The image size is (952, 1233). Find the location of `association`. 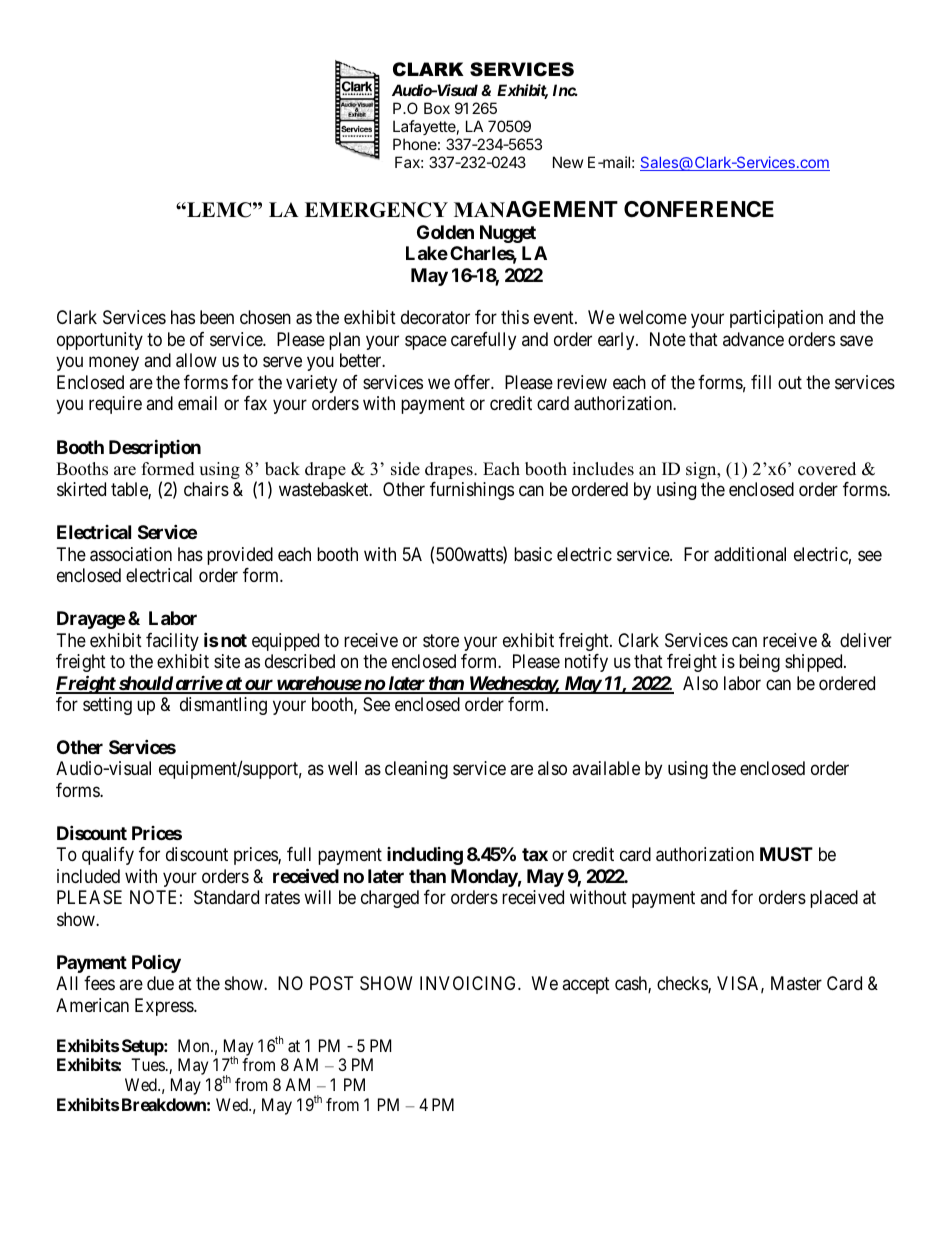

association is located at coordinates (131, 554).
